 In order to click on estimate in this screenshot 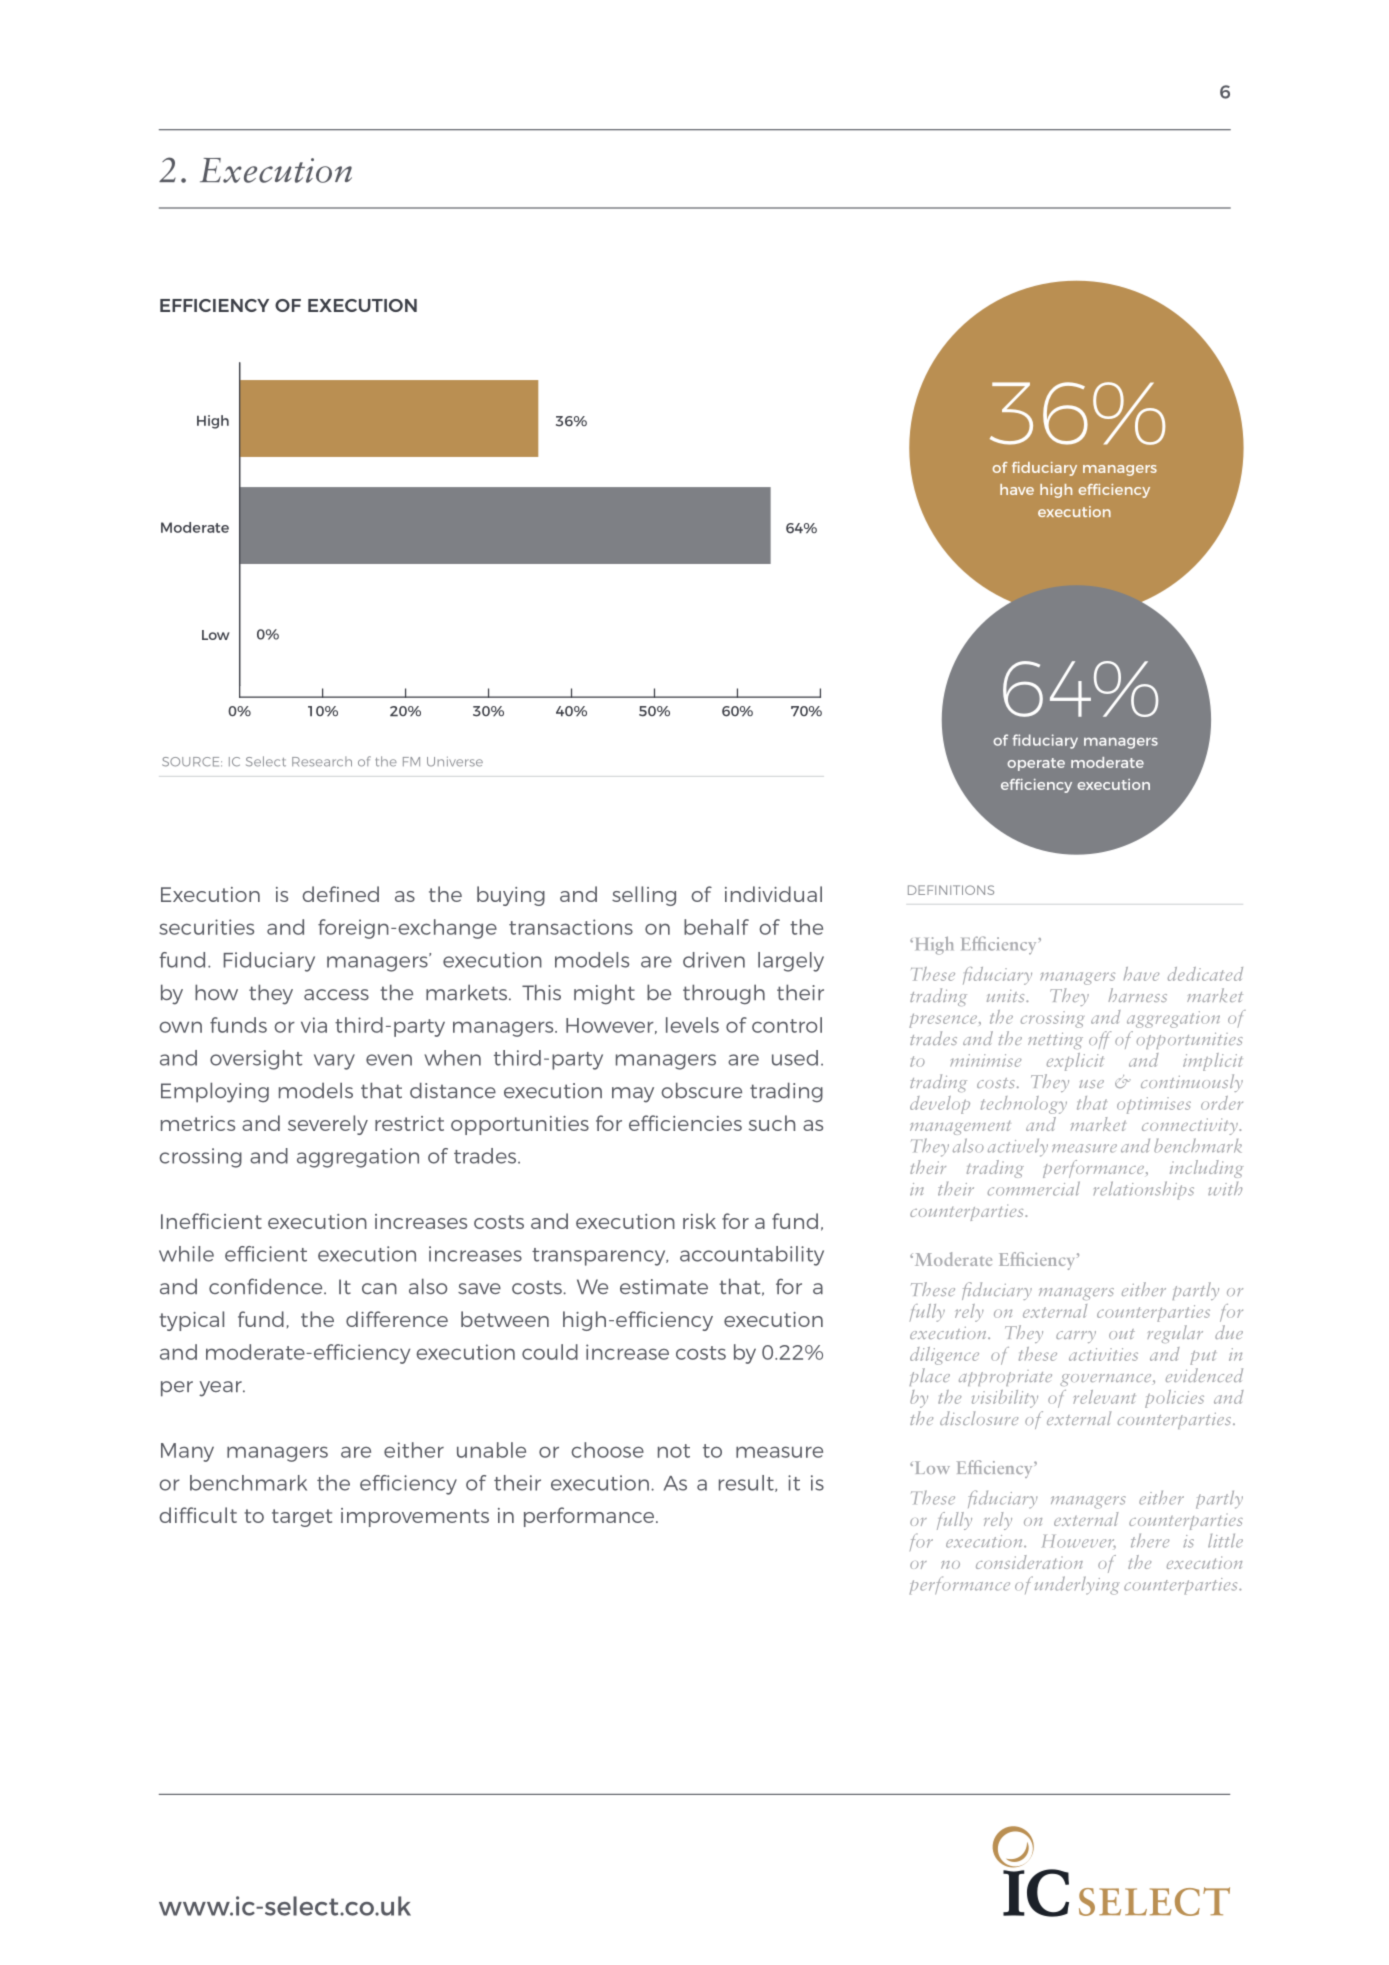, I will do `click(664, 1286)`.
